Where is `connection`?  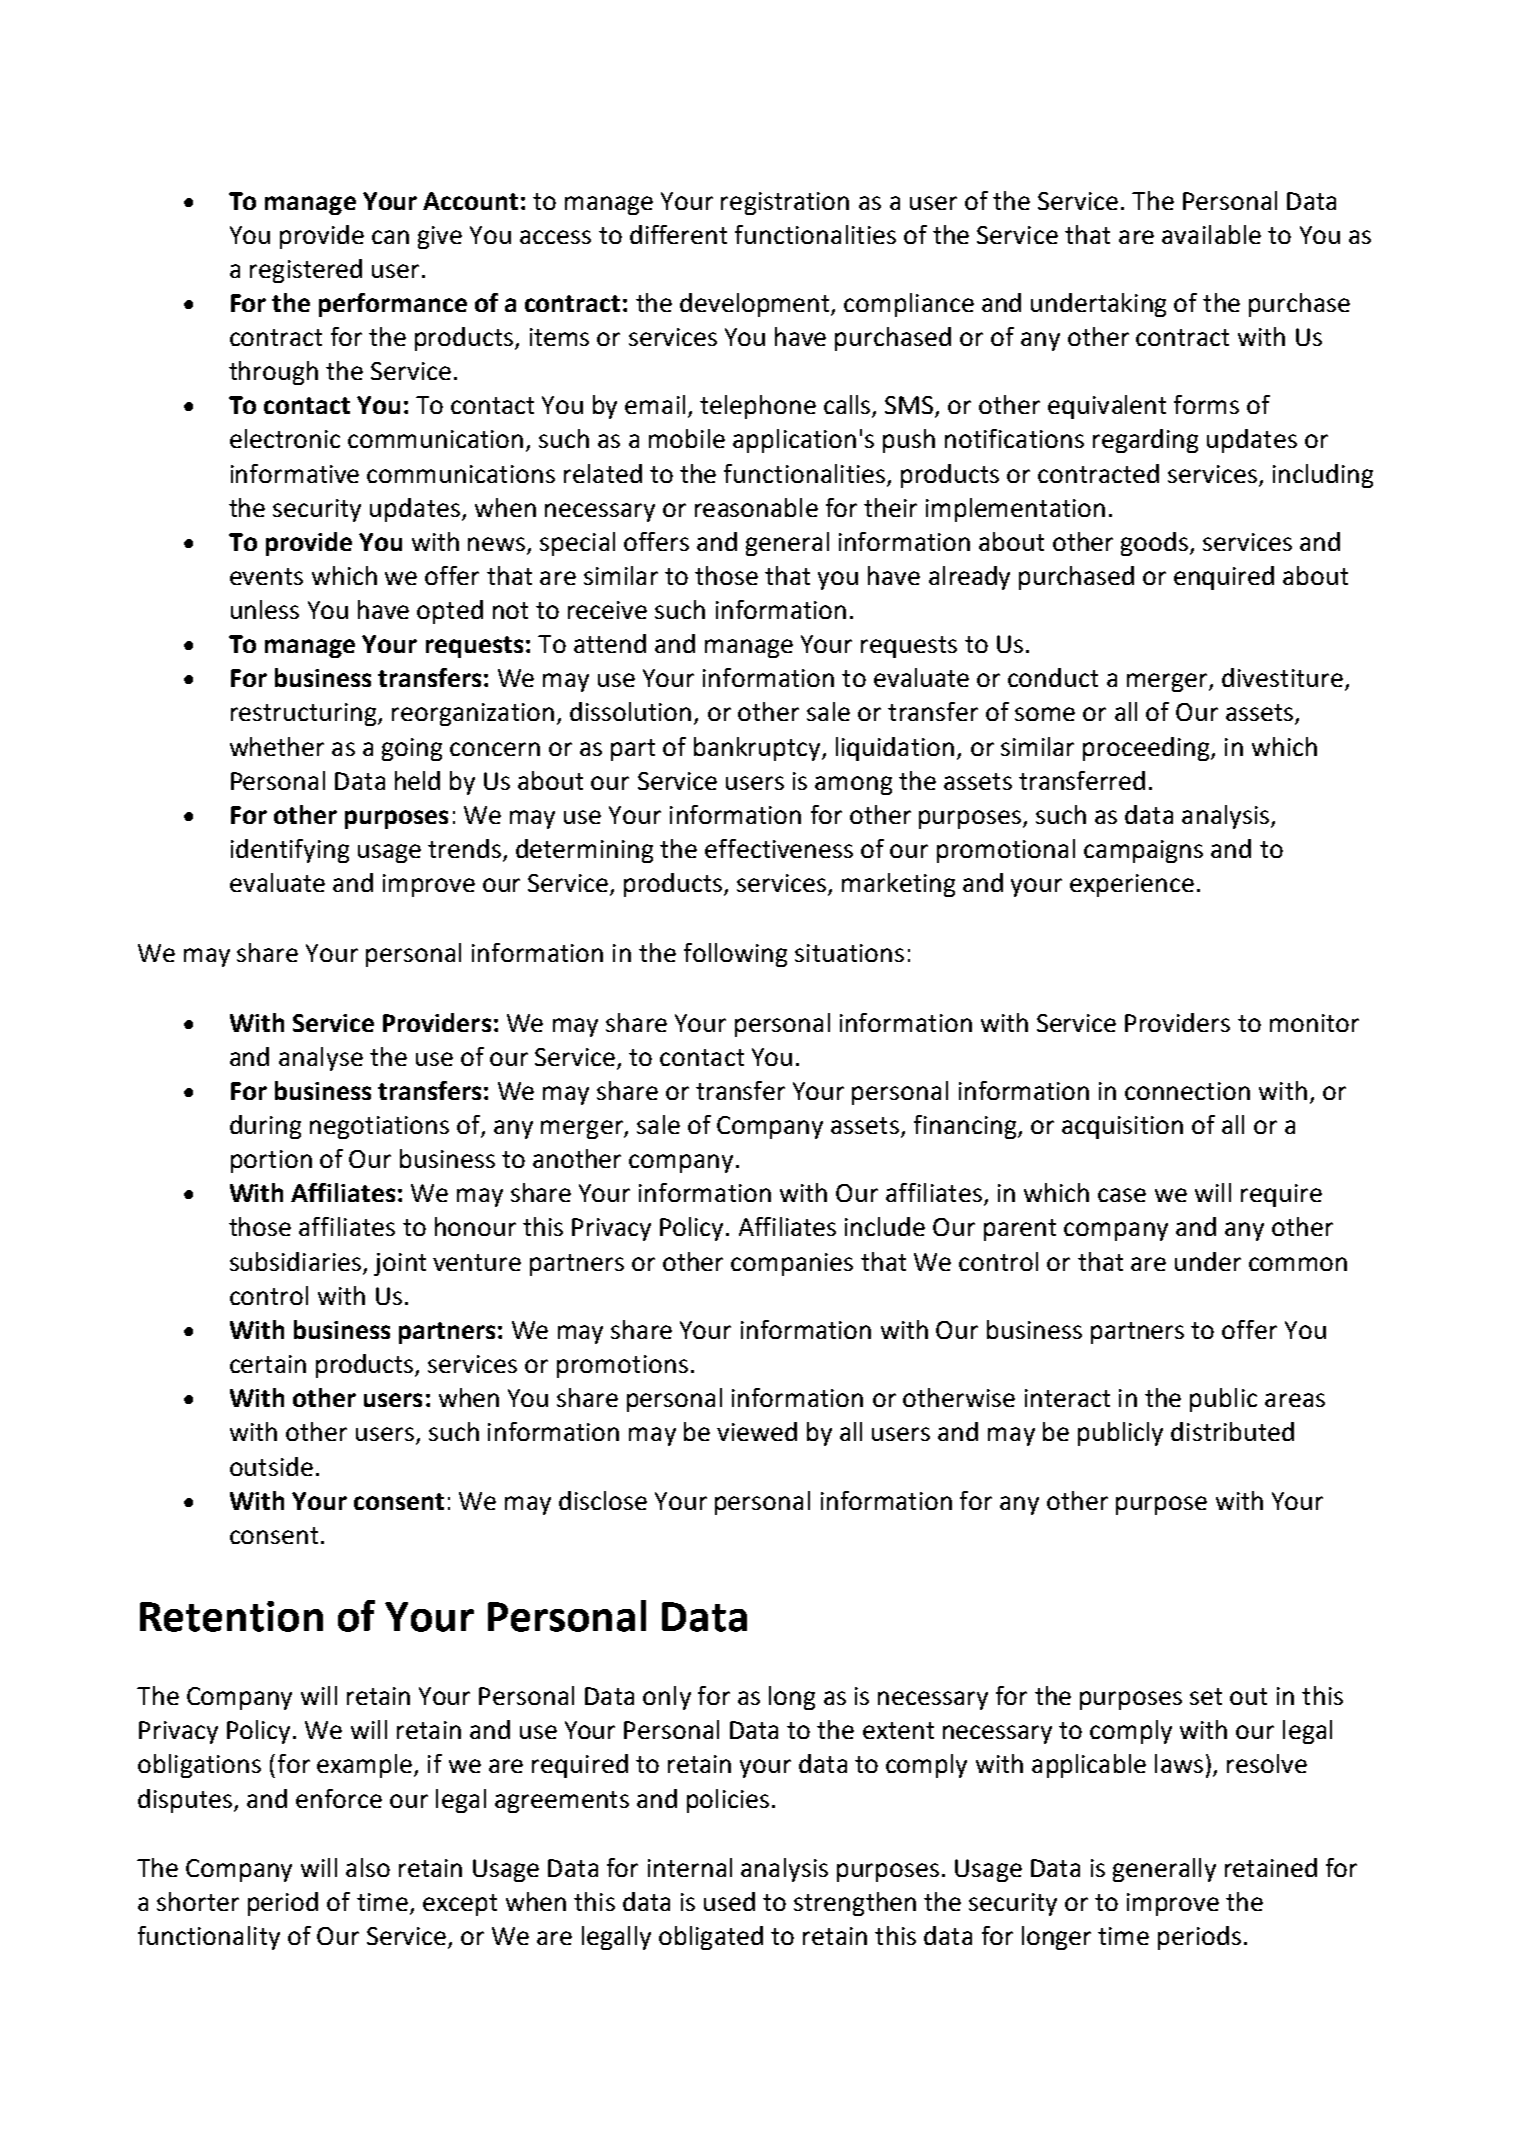
connection is located at coordinates (1187, 1091).
